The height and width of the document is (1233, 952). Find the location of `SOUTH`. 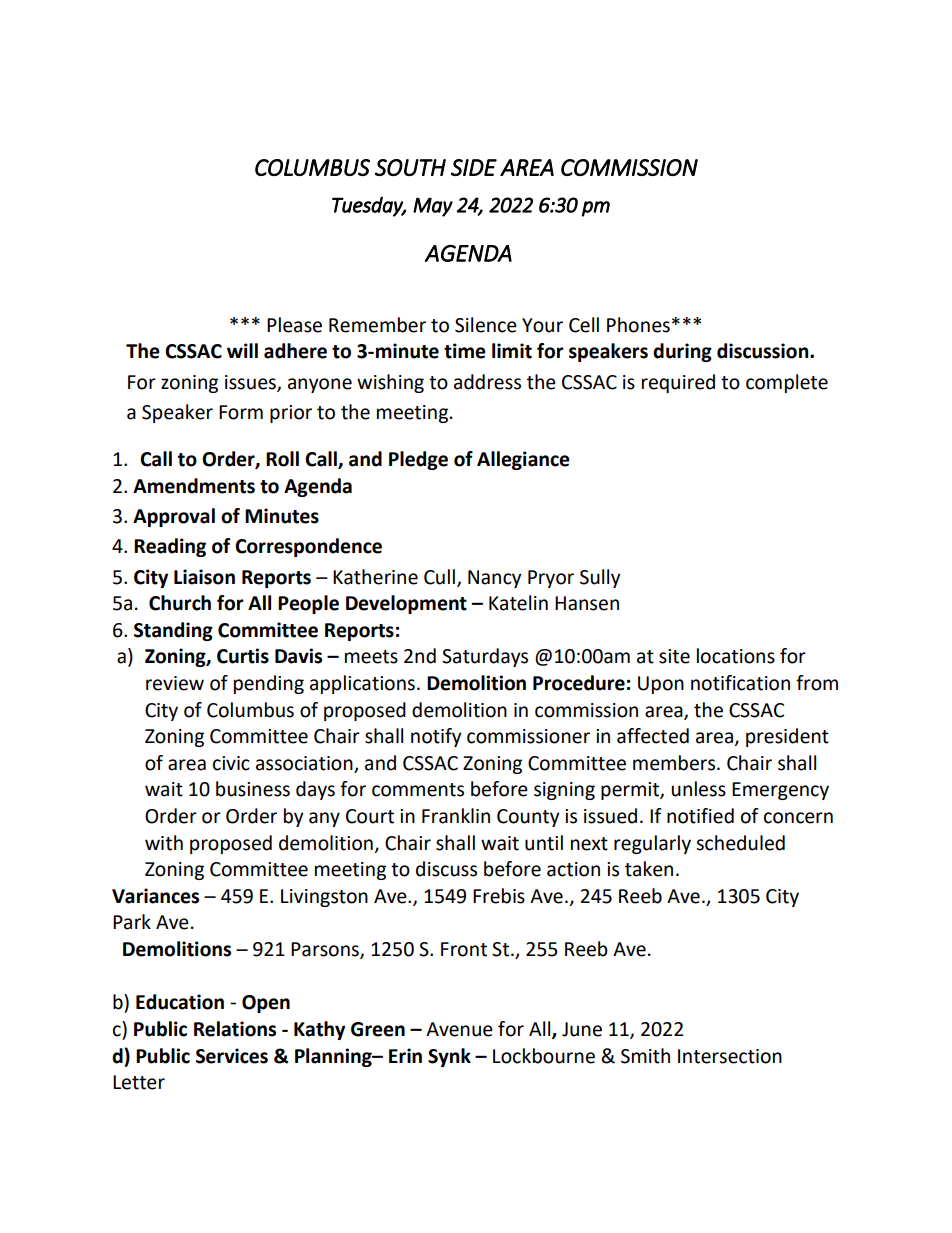

SOUTH is located at coordinates (410, 167).
